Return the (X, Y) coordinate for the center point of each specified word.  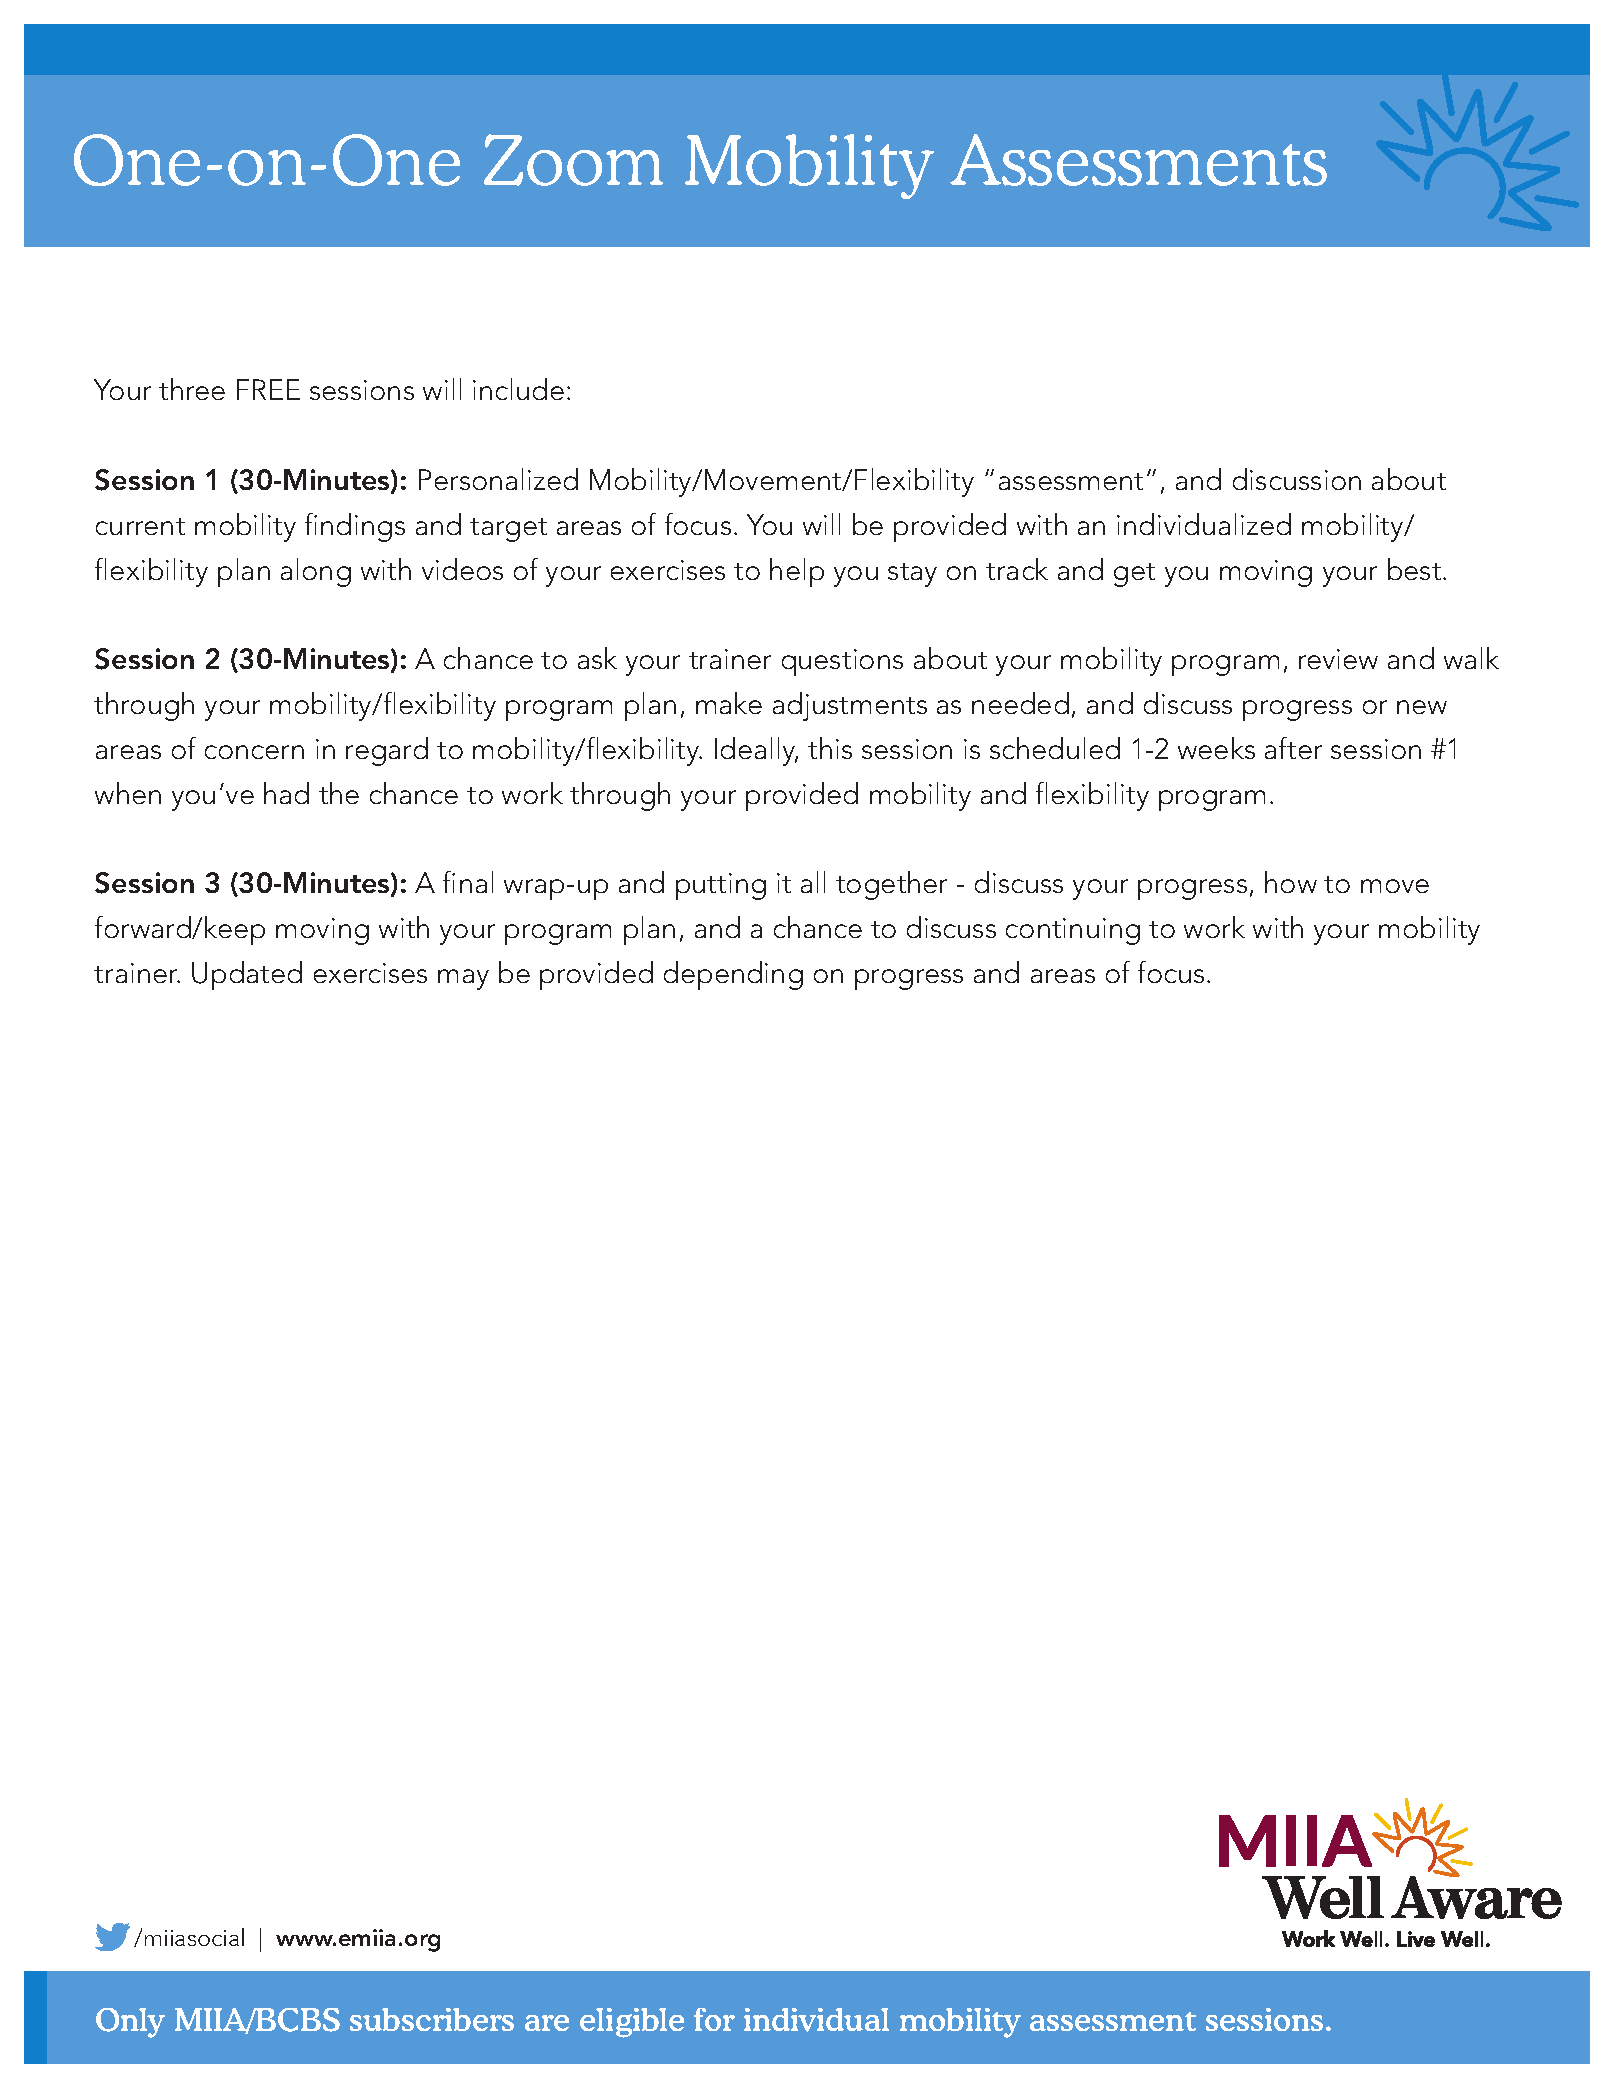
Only (130, 2023)
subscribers (432, 2019)
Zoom (573, 160)
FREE (268, 389)
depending (733, 975)
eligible (632, 2023)
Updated (247, 975)
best (1416, 569)
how (1291, 882)
